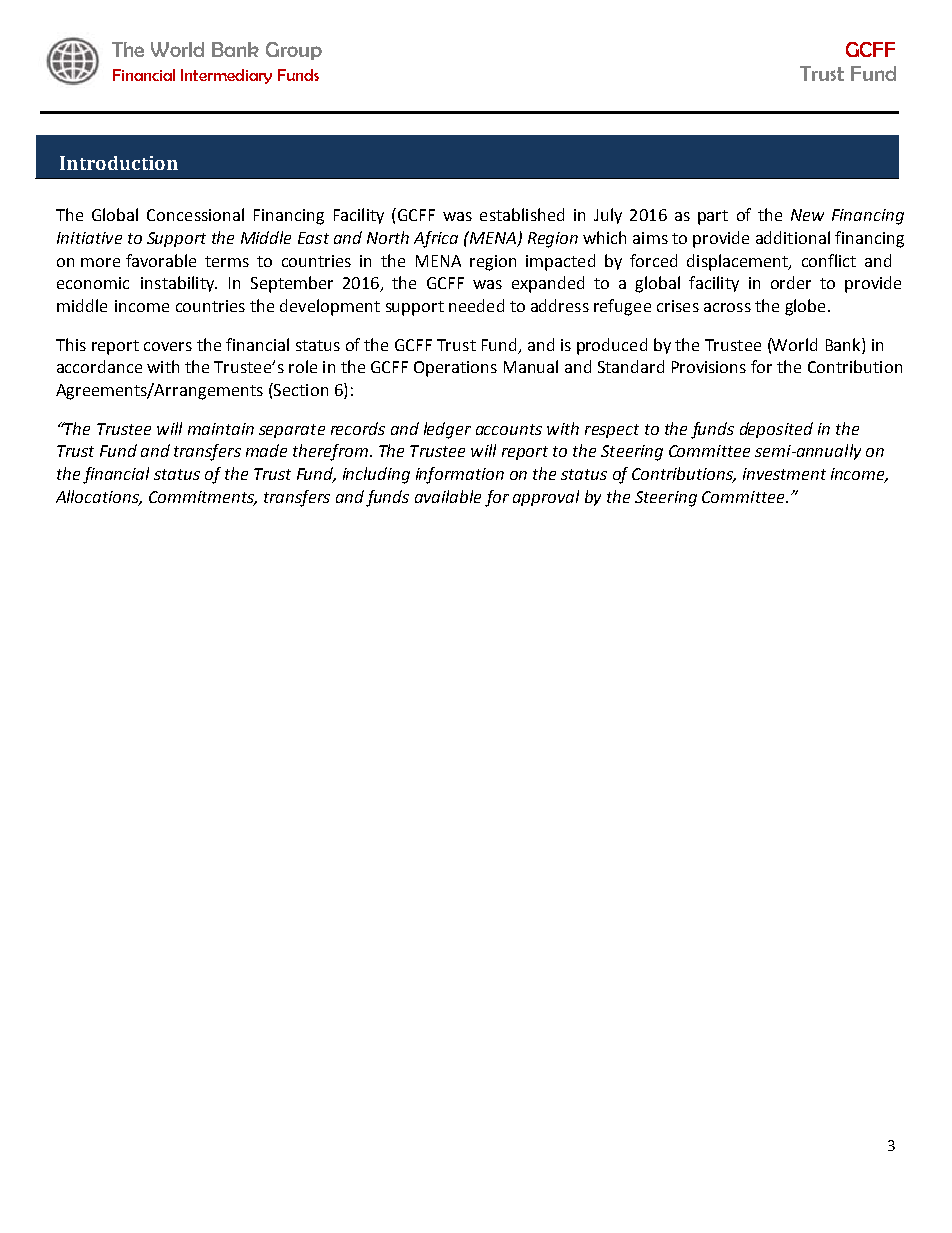  What do you see at coordinates (807, 215) in the screenshot?
I see `New` at bounding box center [807, 215].
